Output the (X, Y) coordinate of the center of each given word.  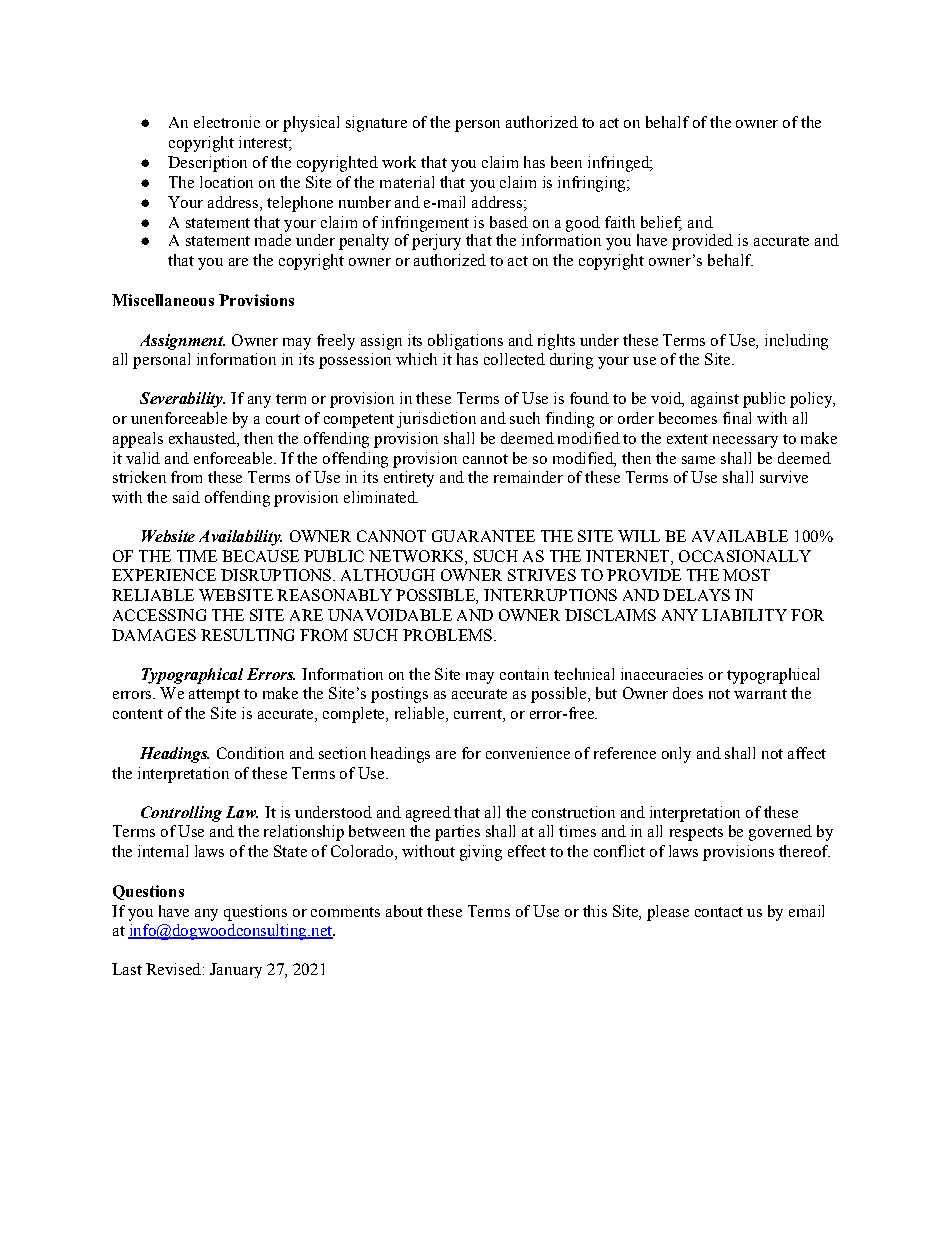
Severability (182, 400)
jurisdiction (436, 420)
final (737, 418)
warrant (760, 694)
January (236, 970)
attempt (214, 696)
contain (524, 674)
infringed (620, 164)
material (407, 182)
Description (207, 164)
